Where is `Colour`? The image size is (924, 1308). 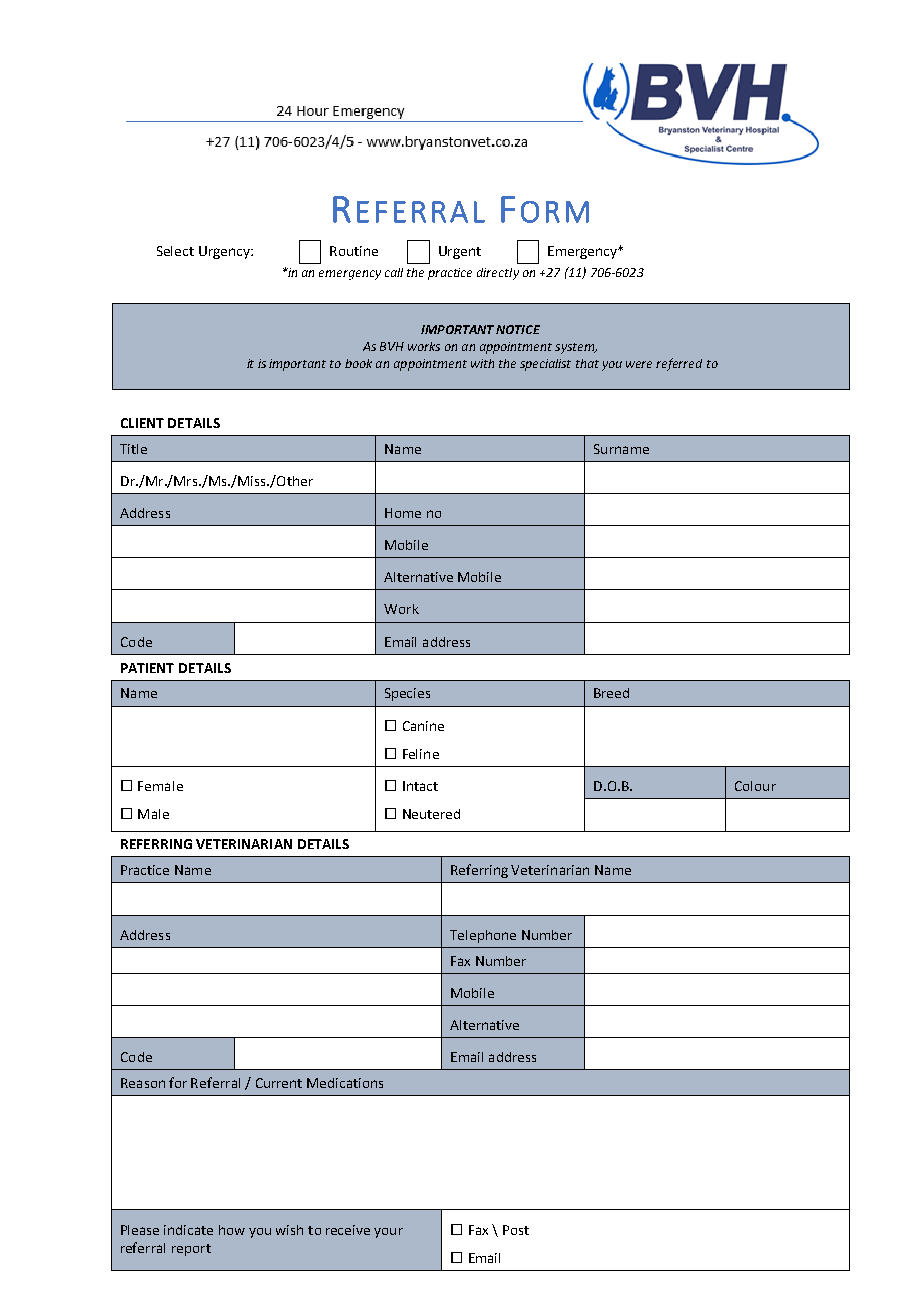 Colour is located at coordinates (755, 786).
